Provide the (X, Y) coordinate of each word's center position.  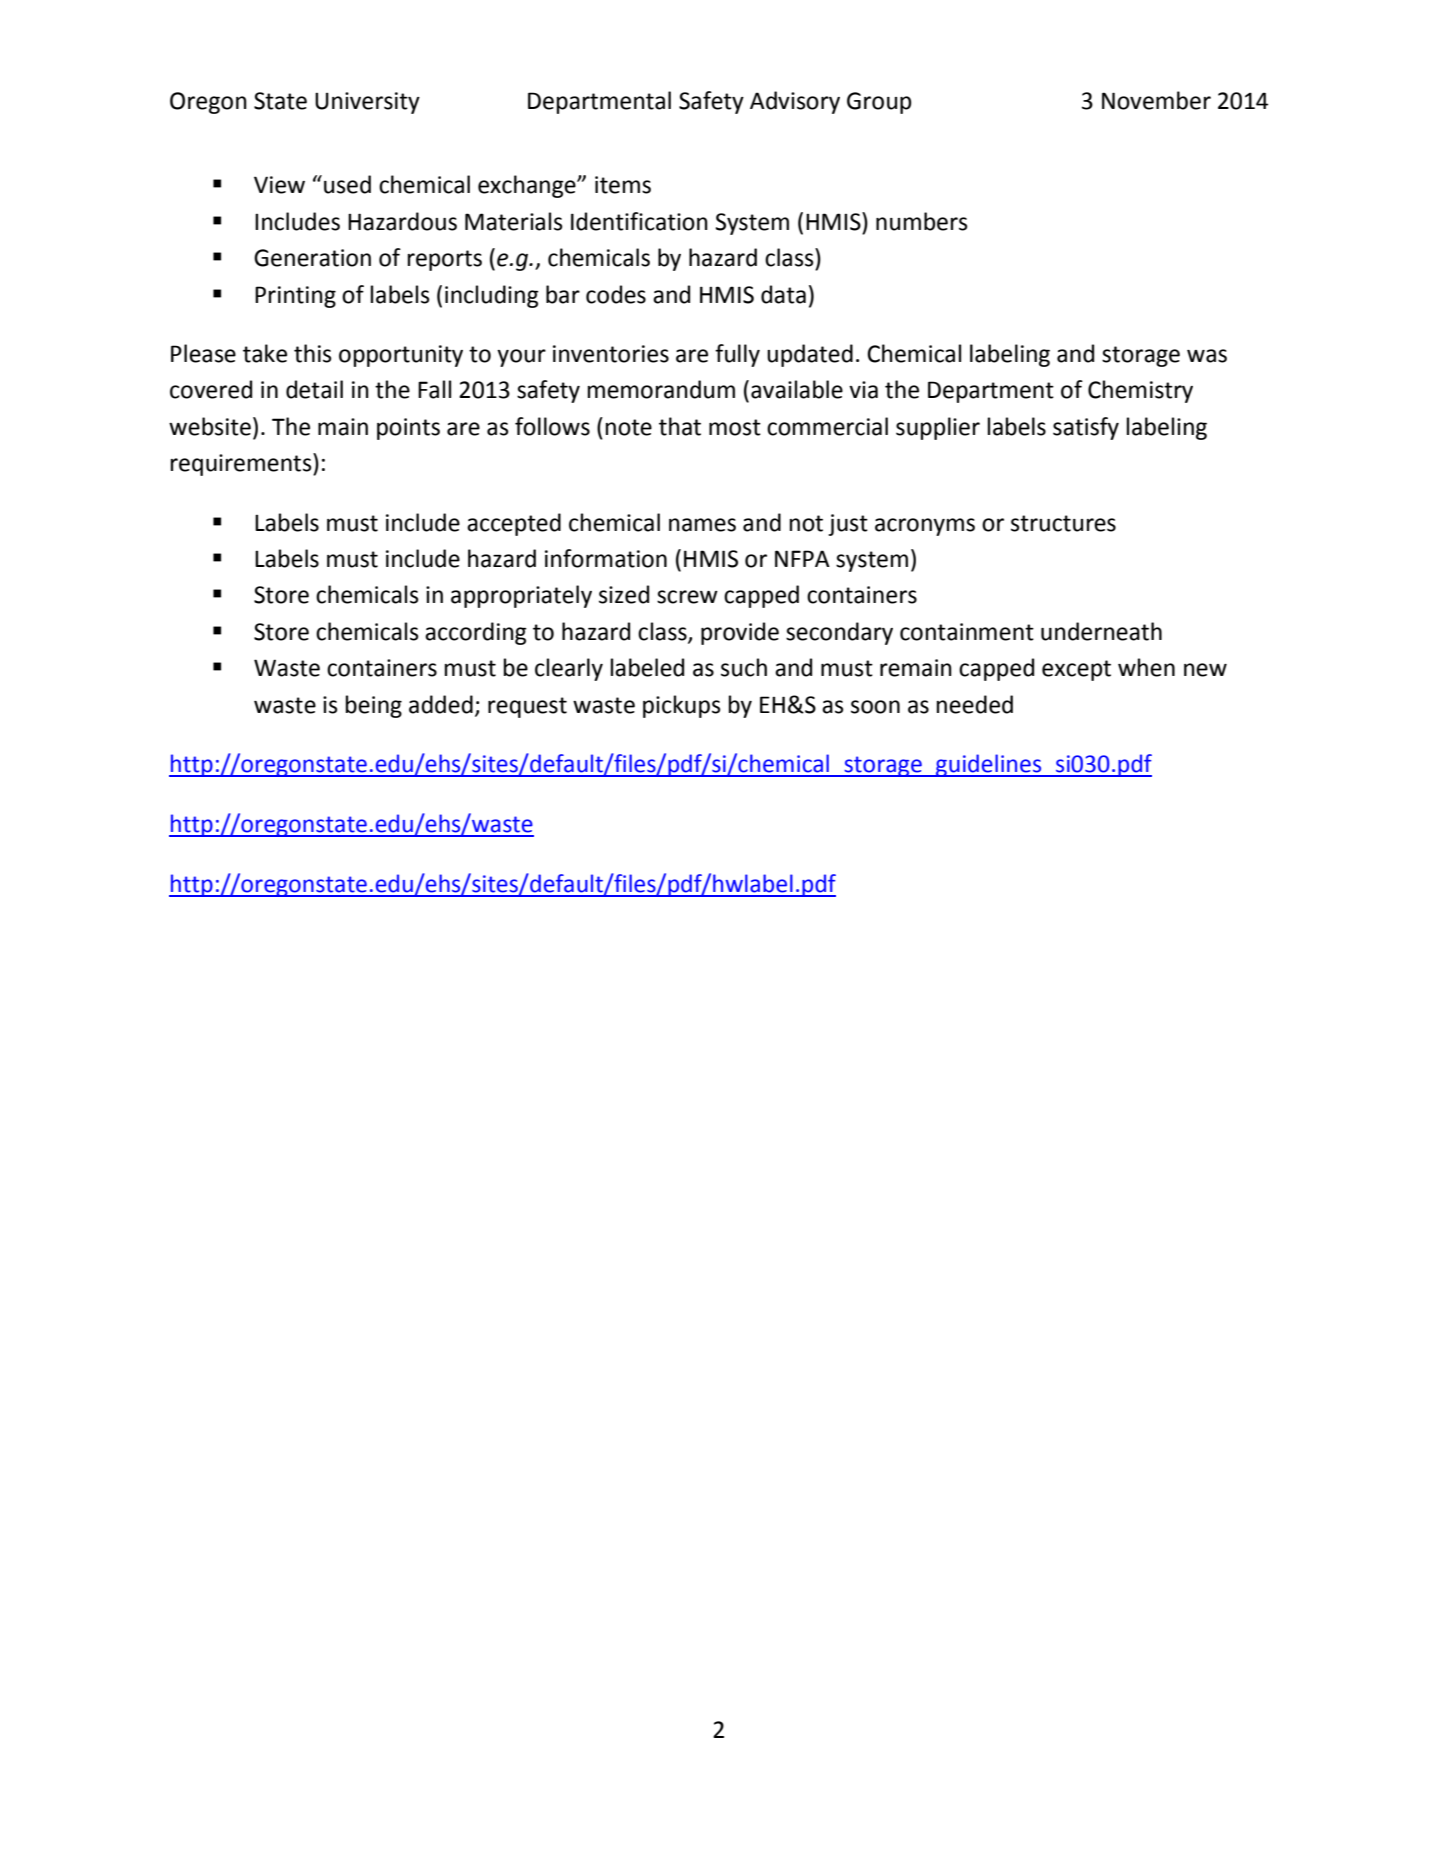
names (702, 525)
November (1156, 100)
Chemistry (1140, 391)
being (374, 706)
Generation (312, 258)
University (367, 103)
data (783, 294)
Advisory (795, 102)
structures (1063, 523)
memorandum (661, 389)
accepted (514, 524)
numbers (922, 221)
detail (314, 389)
